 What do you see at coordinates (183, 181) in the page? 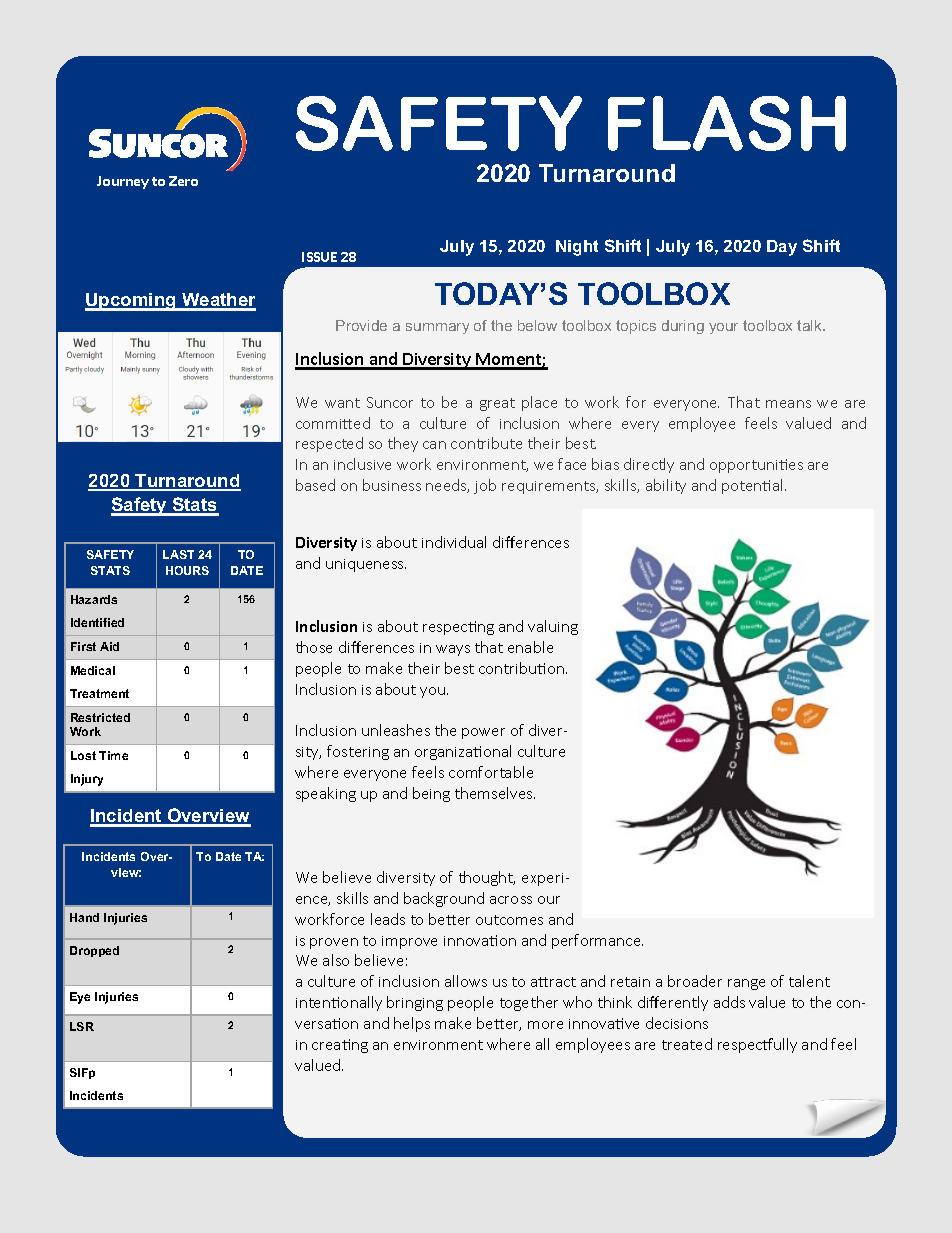
I see `Zero` at bounding box center [183, 181].
